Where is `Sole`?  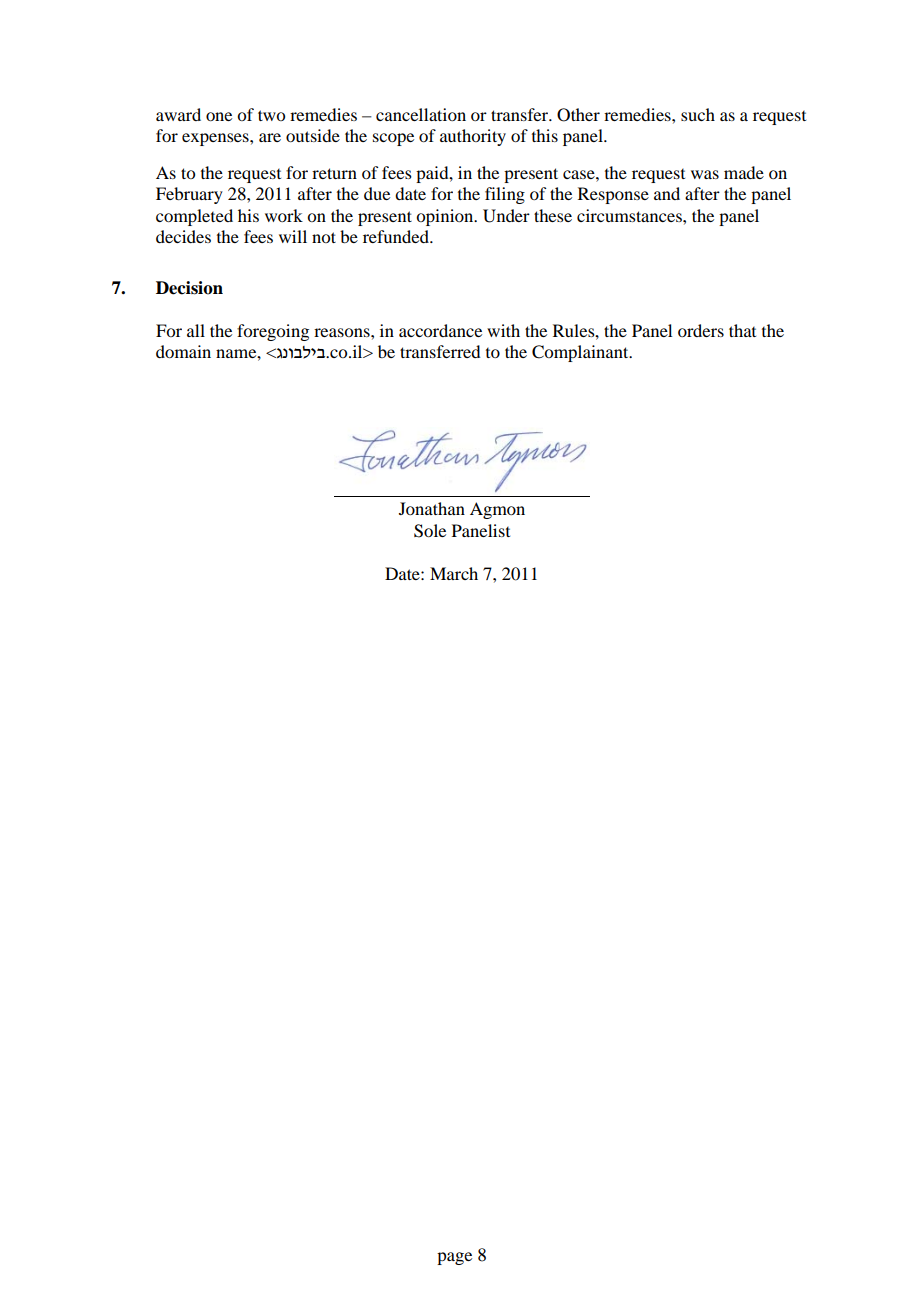 Sole is located at coordinates (430, 531).
